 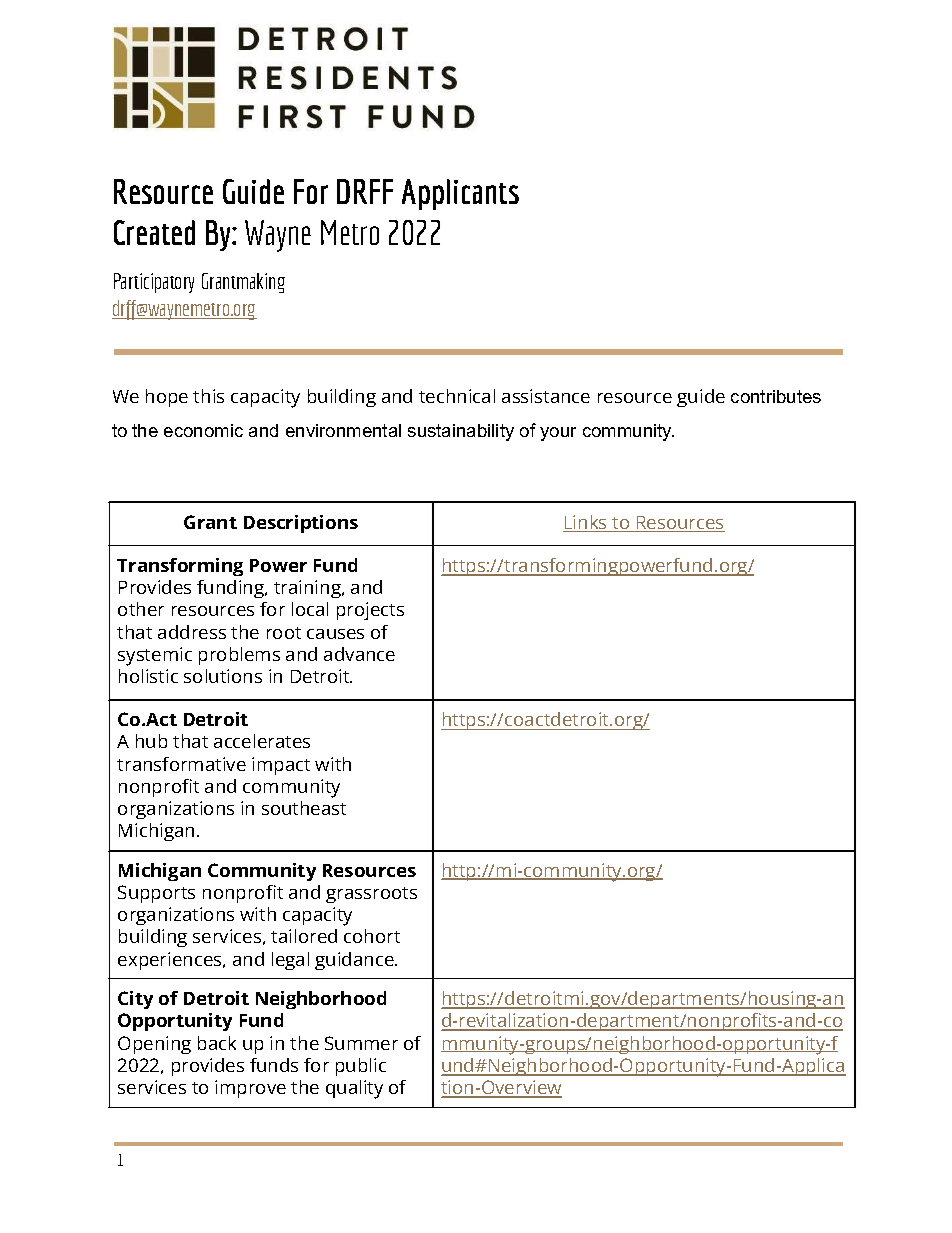 I want to click on your, so click(x=558, y=434).
